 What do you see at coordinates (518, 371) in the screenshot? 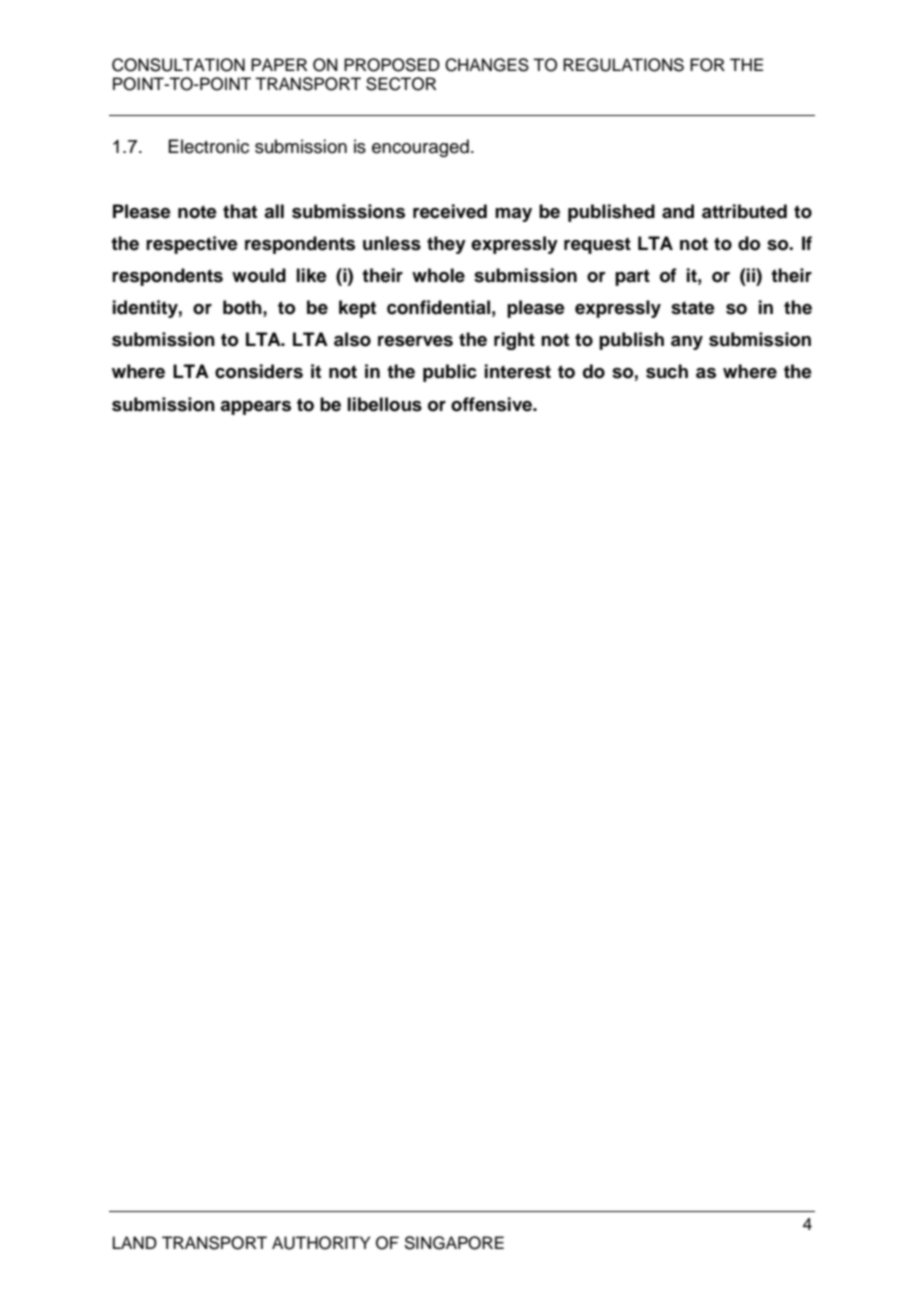
I see `interest` at bounding box center [518, 371].
